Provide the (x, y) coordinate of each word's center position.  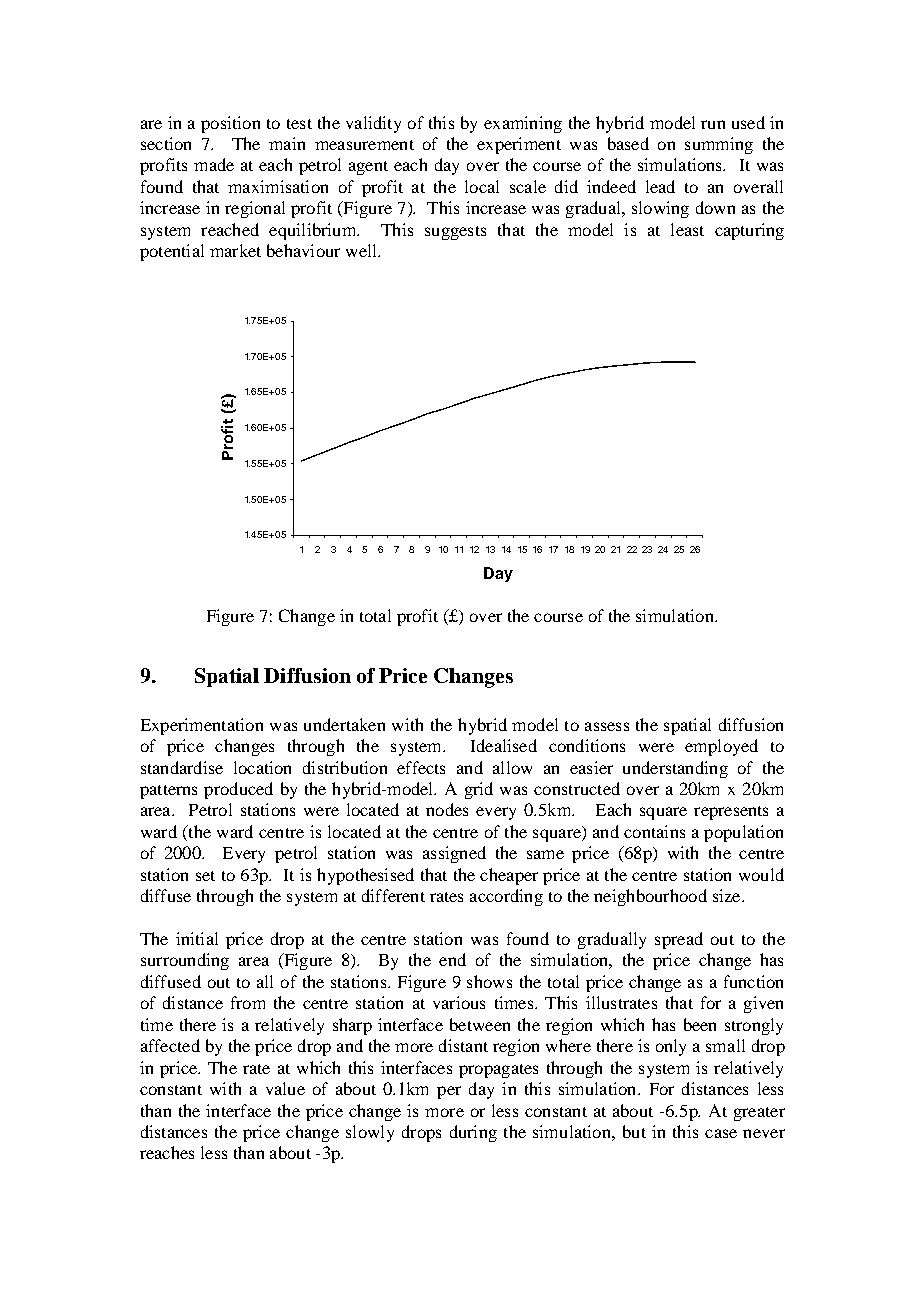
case (721, 1133)
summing (719, 145)
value (285, 1088)
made (214, 164)
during (473, 1133)
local (482, 186)
